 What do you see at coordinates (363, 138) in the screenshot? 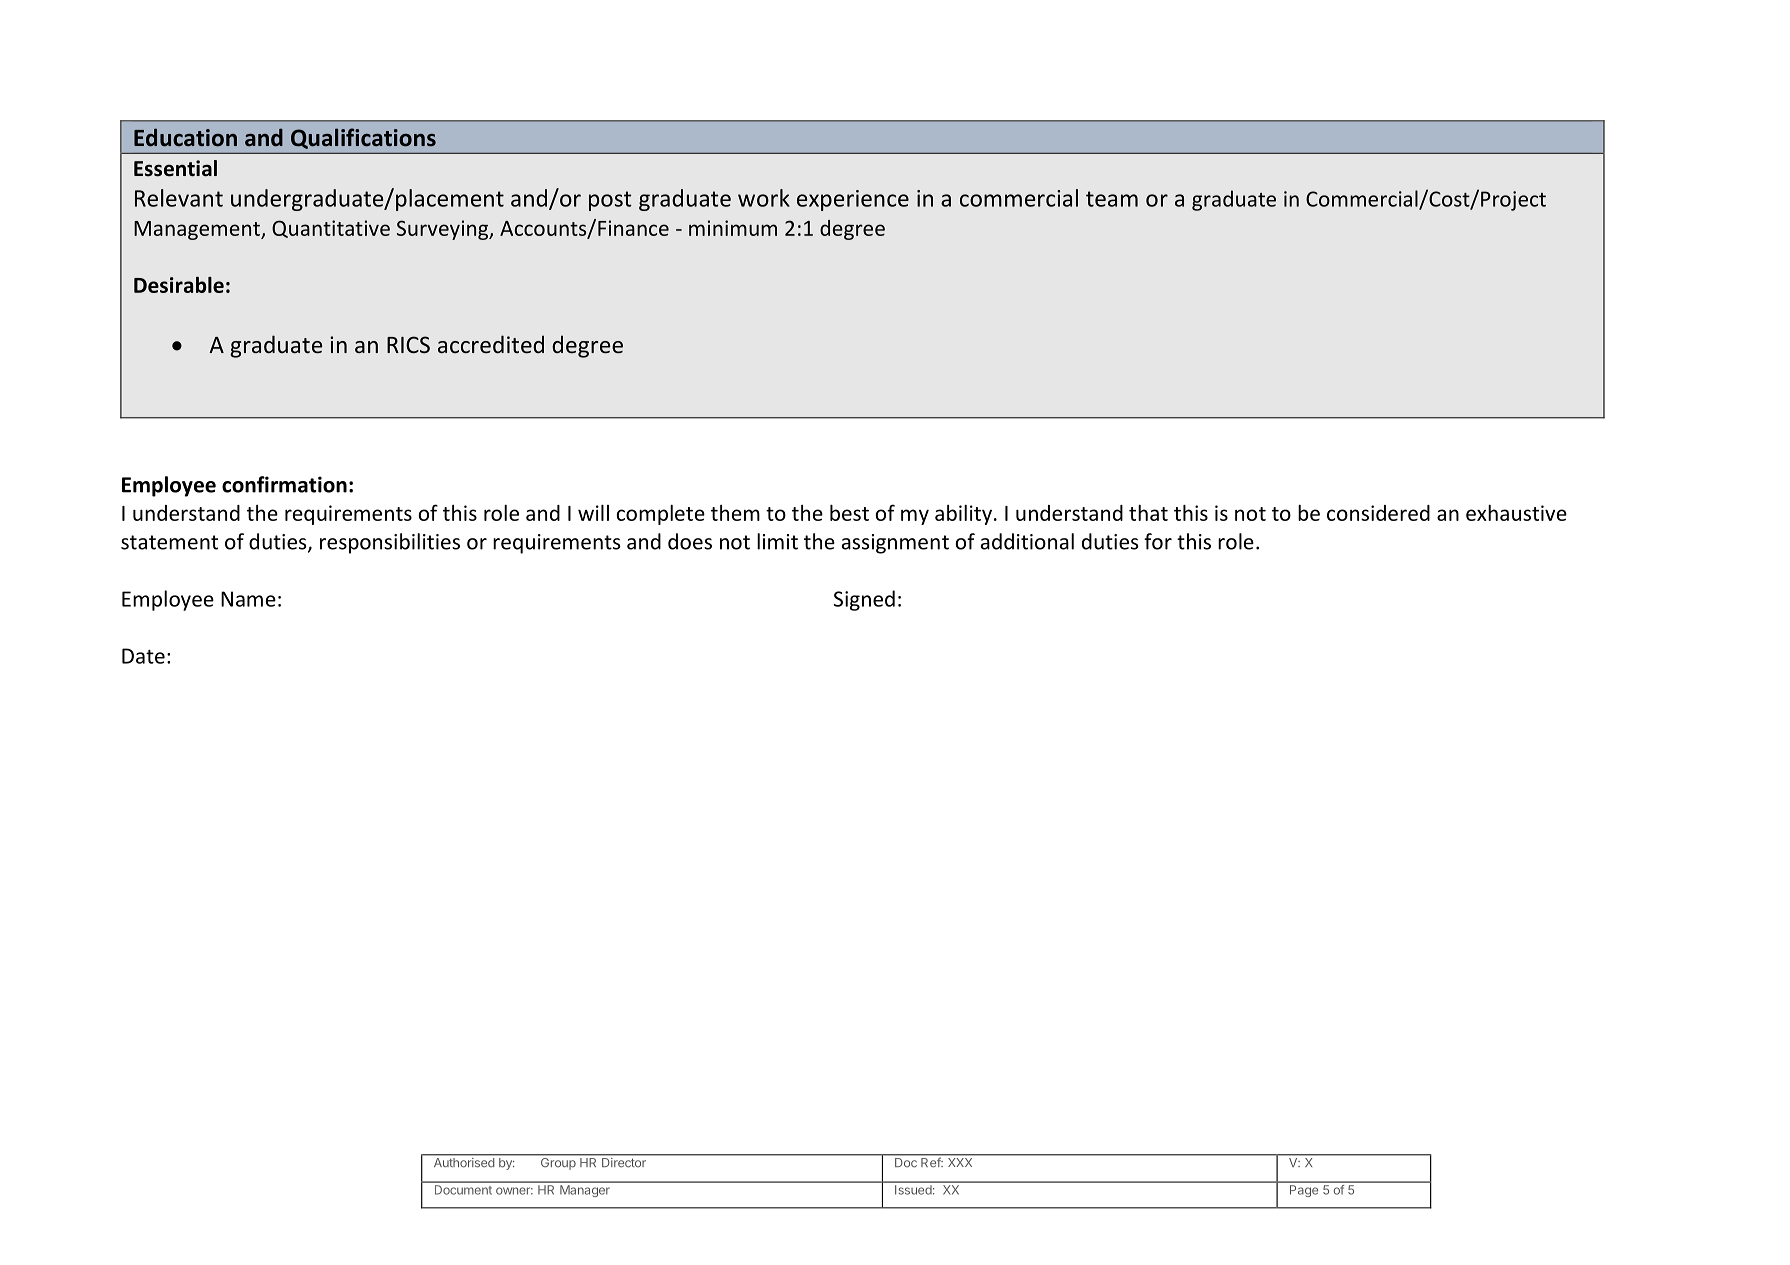
I see `Qualifications` at bounding box center [363, 138].
